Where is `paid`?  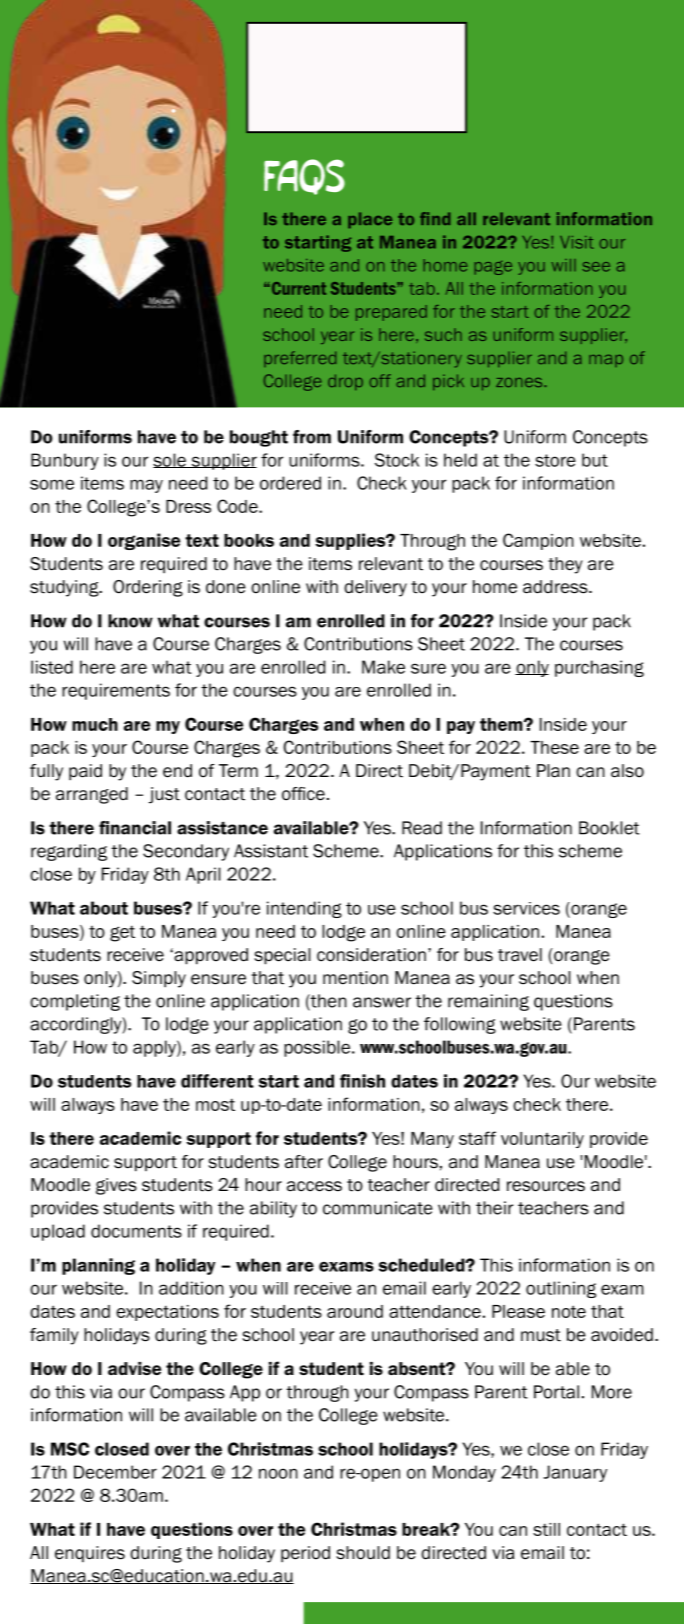
paid is located at coordinates (85, 772).
